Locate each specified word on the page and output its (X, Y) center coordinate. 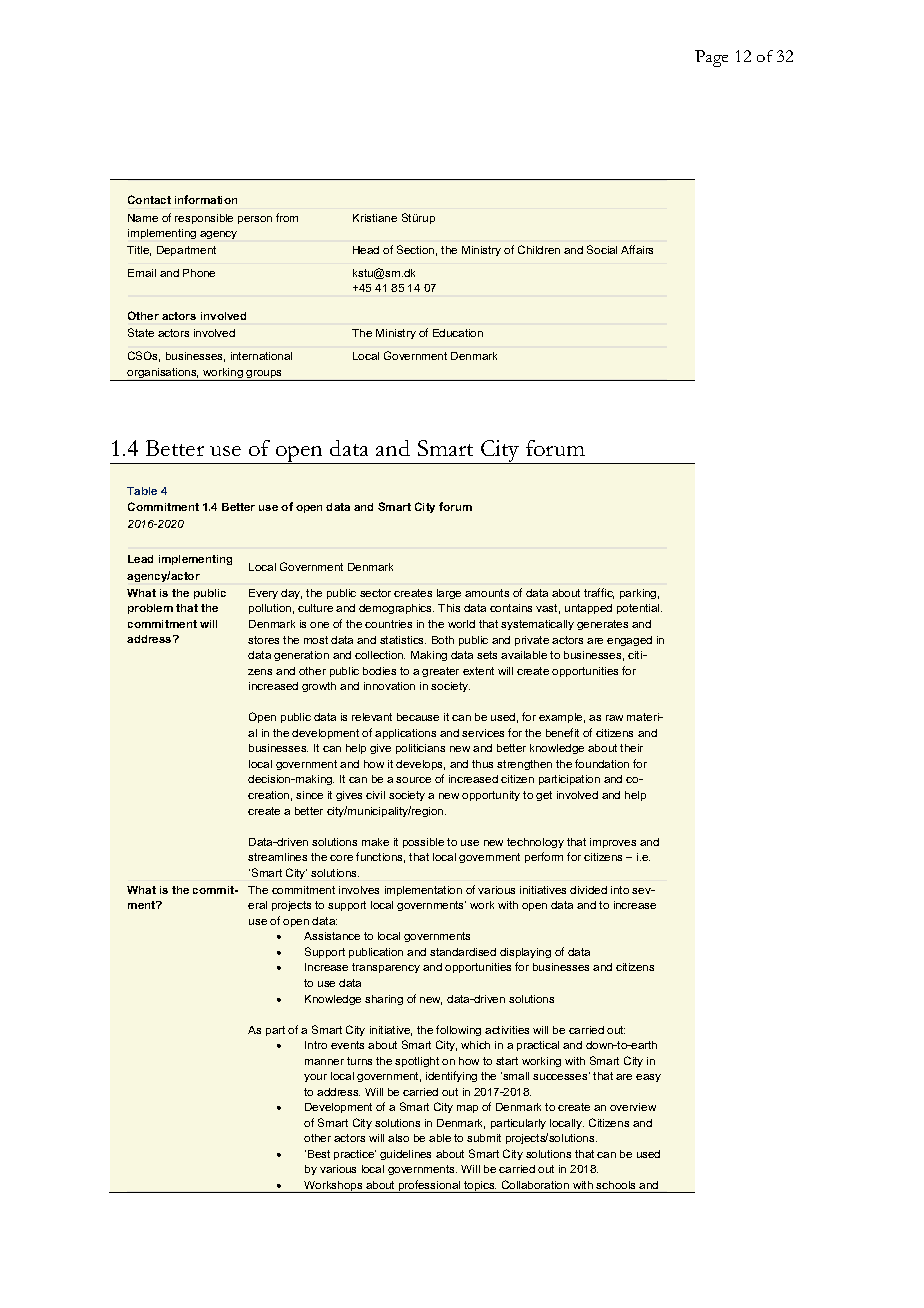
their (631, 748)
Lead (140, 559)
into (620, 890)
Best (319, 1154)
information (206, 199)
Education (458, 333)
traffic (599, 593)
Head (366, 250)
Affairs (637, 249)
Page (711, 58)
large (449, 594)
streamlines (277, 857)
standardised (463, 952)
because (418, 717)
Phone (199, 273)
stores (263, 640)
